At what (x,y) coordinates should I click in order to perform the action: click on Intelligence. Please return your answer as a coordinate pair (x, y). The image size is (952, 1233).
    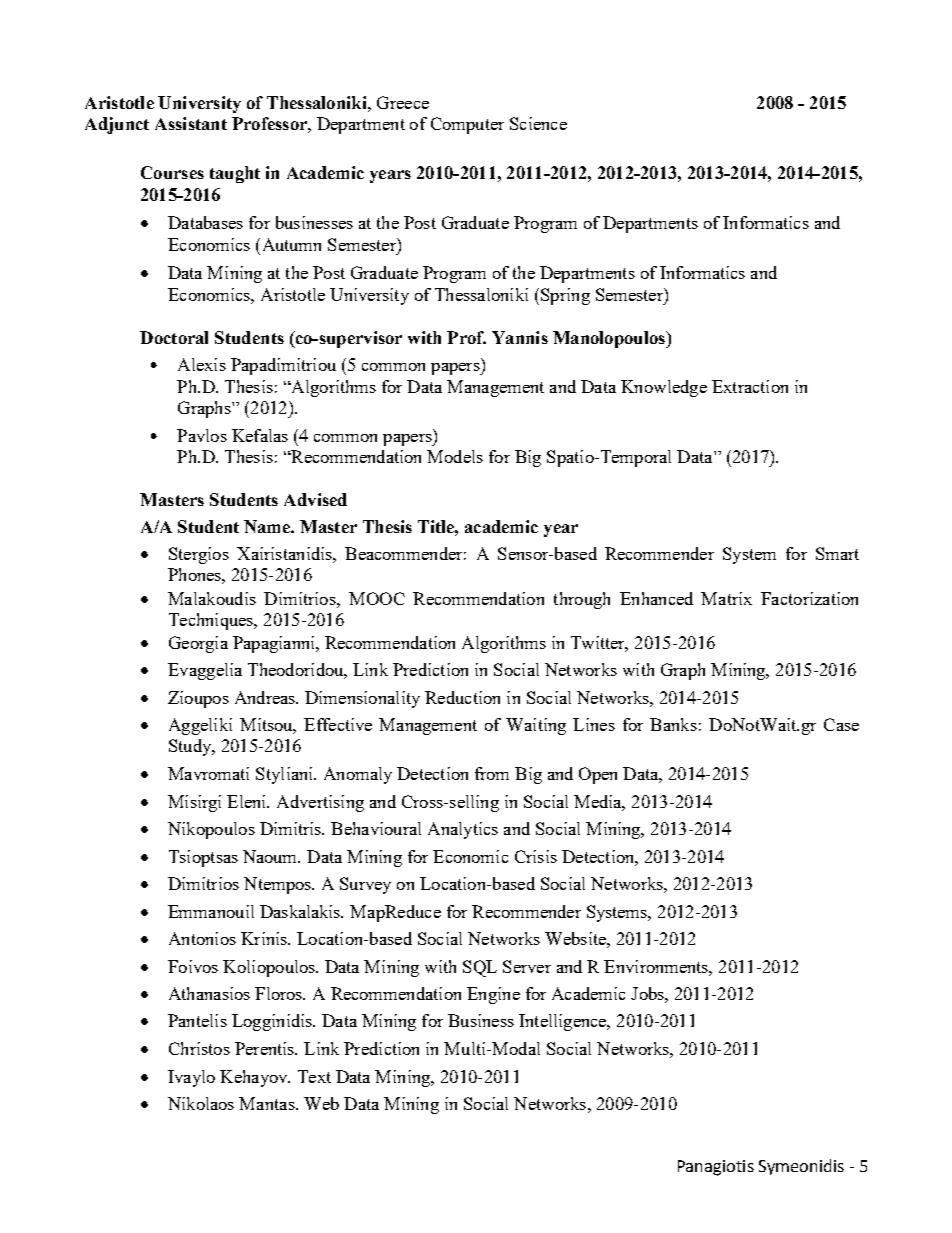
    Looking at the image, I should click on (564, 1022).
